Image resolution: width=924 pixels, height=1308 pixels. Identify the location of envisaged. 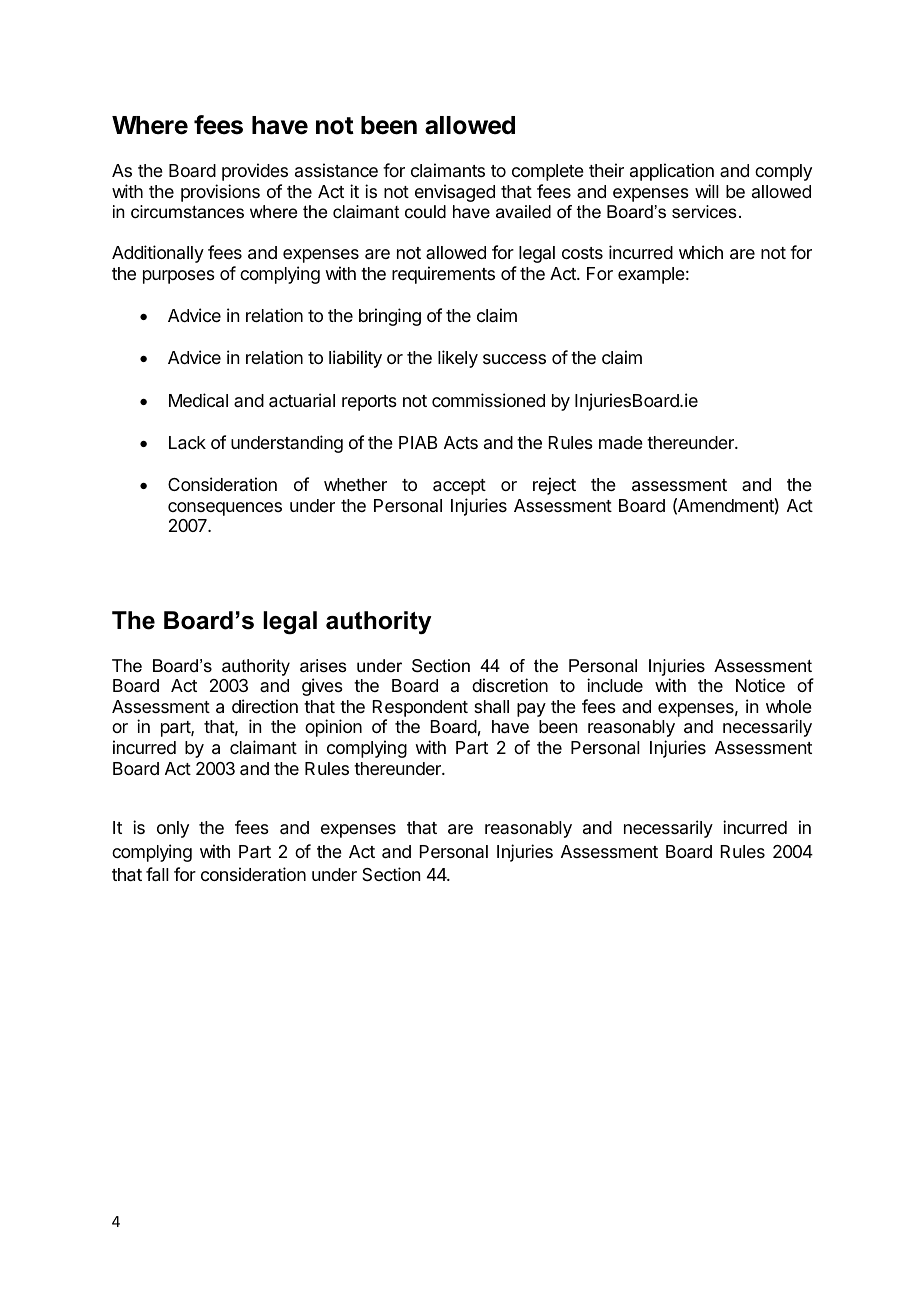
(455, 193).
